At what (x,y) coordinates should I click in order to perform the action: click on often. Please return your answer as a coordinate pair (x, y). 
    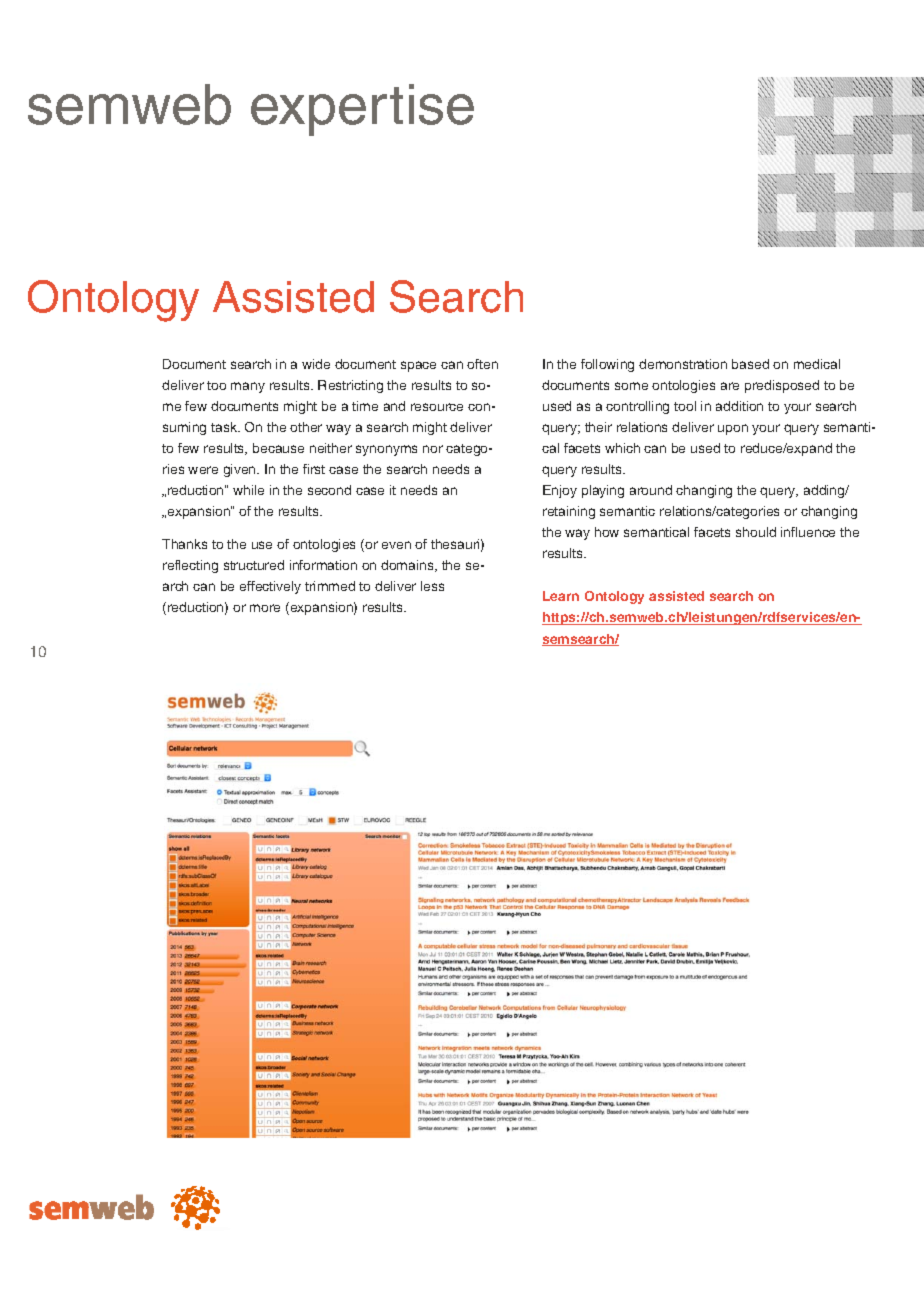
    Looking at the image, I should click on (482, 364).
